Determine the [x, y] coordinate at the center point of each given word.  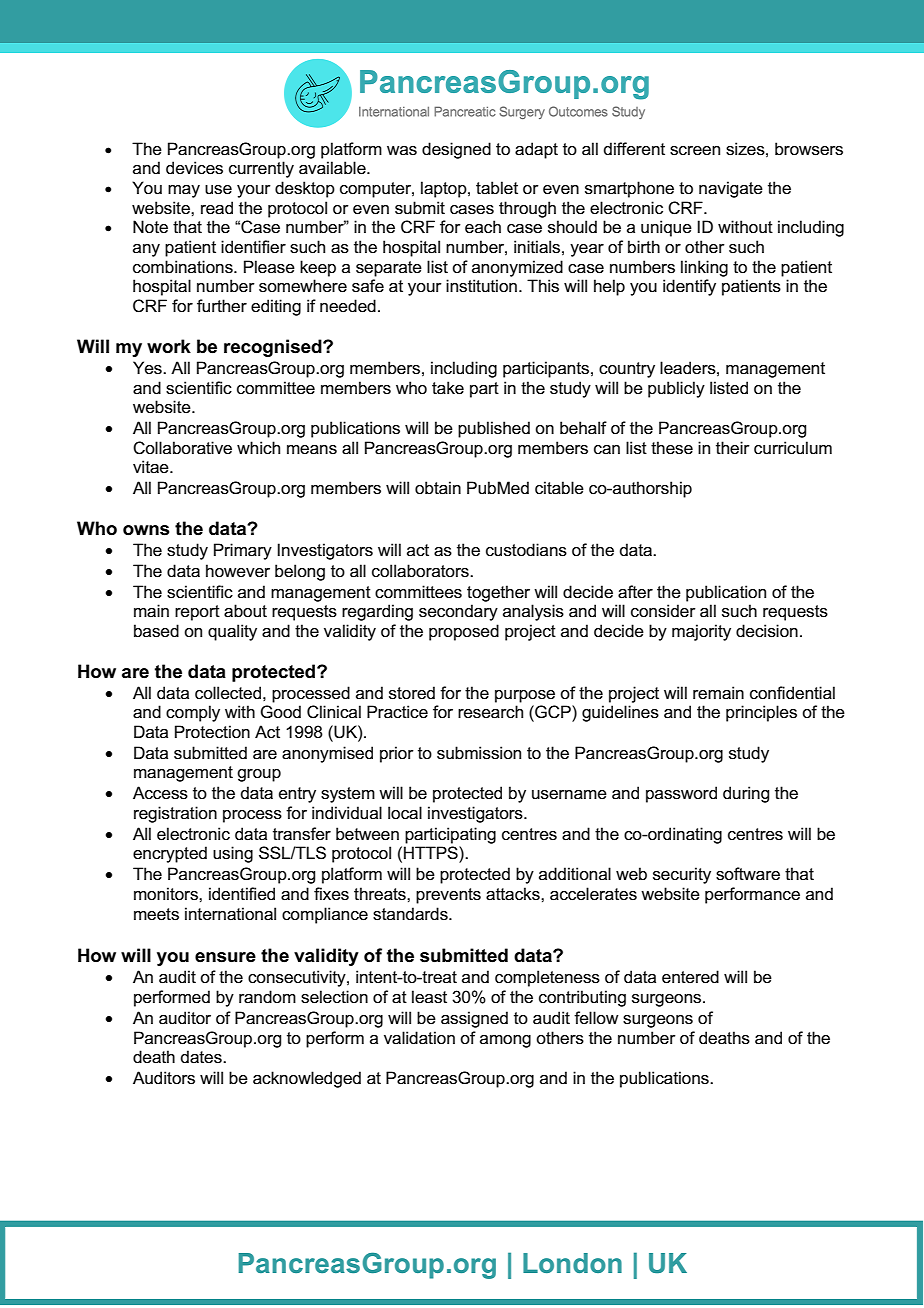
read [217, 208]
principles [761, 713]
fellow [596, 1018]
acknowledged [307, 1079]
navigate [731, 189]
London [572, 1263]
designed [456, 150]
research [490, 712]
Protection [212, 732]
